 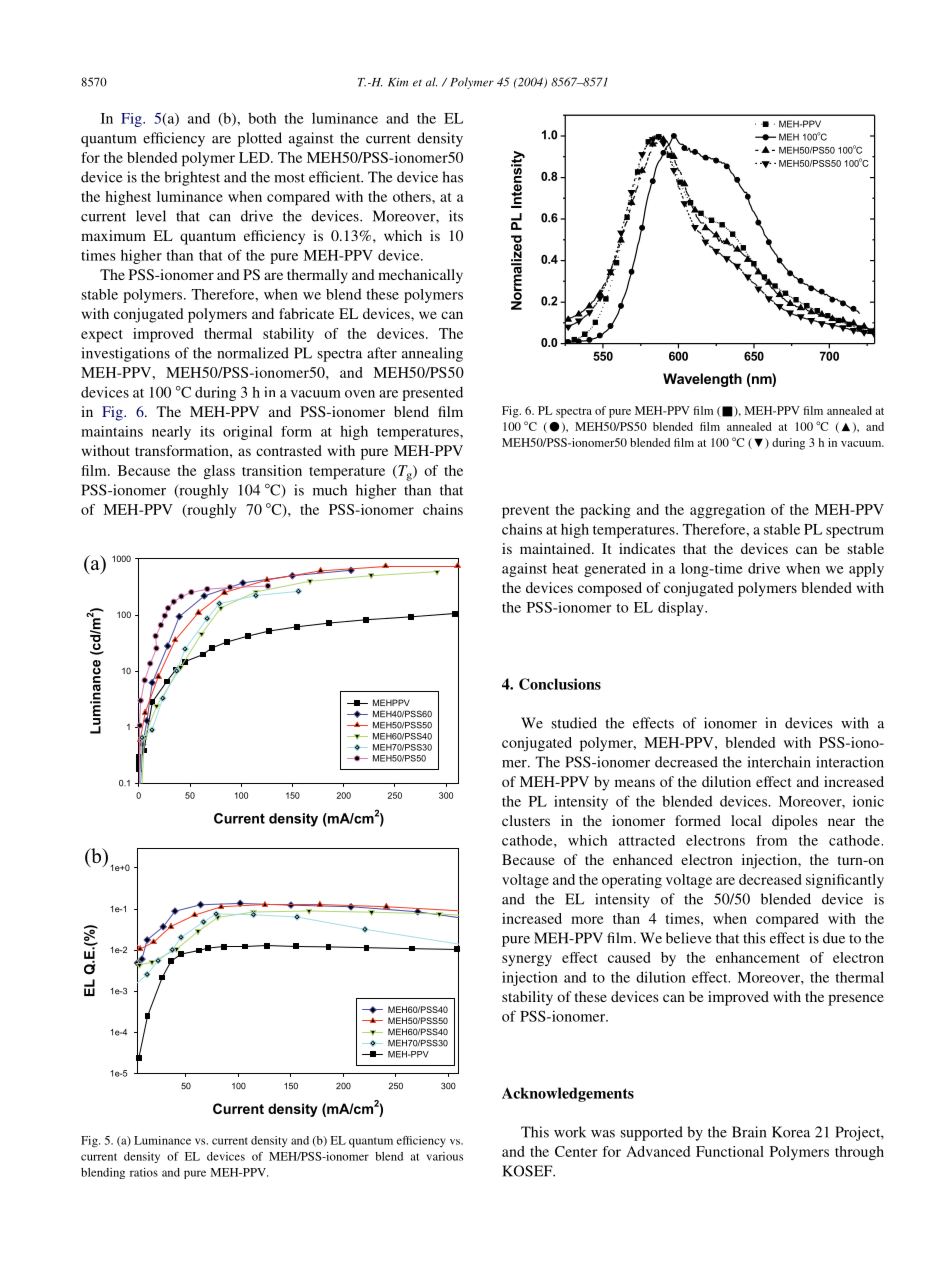 I want to click on dipoles, so click(x=795, y=822).
